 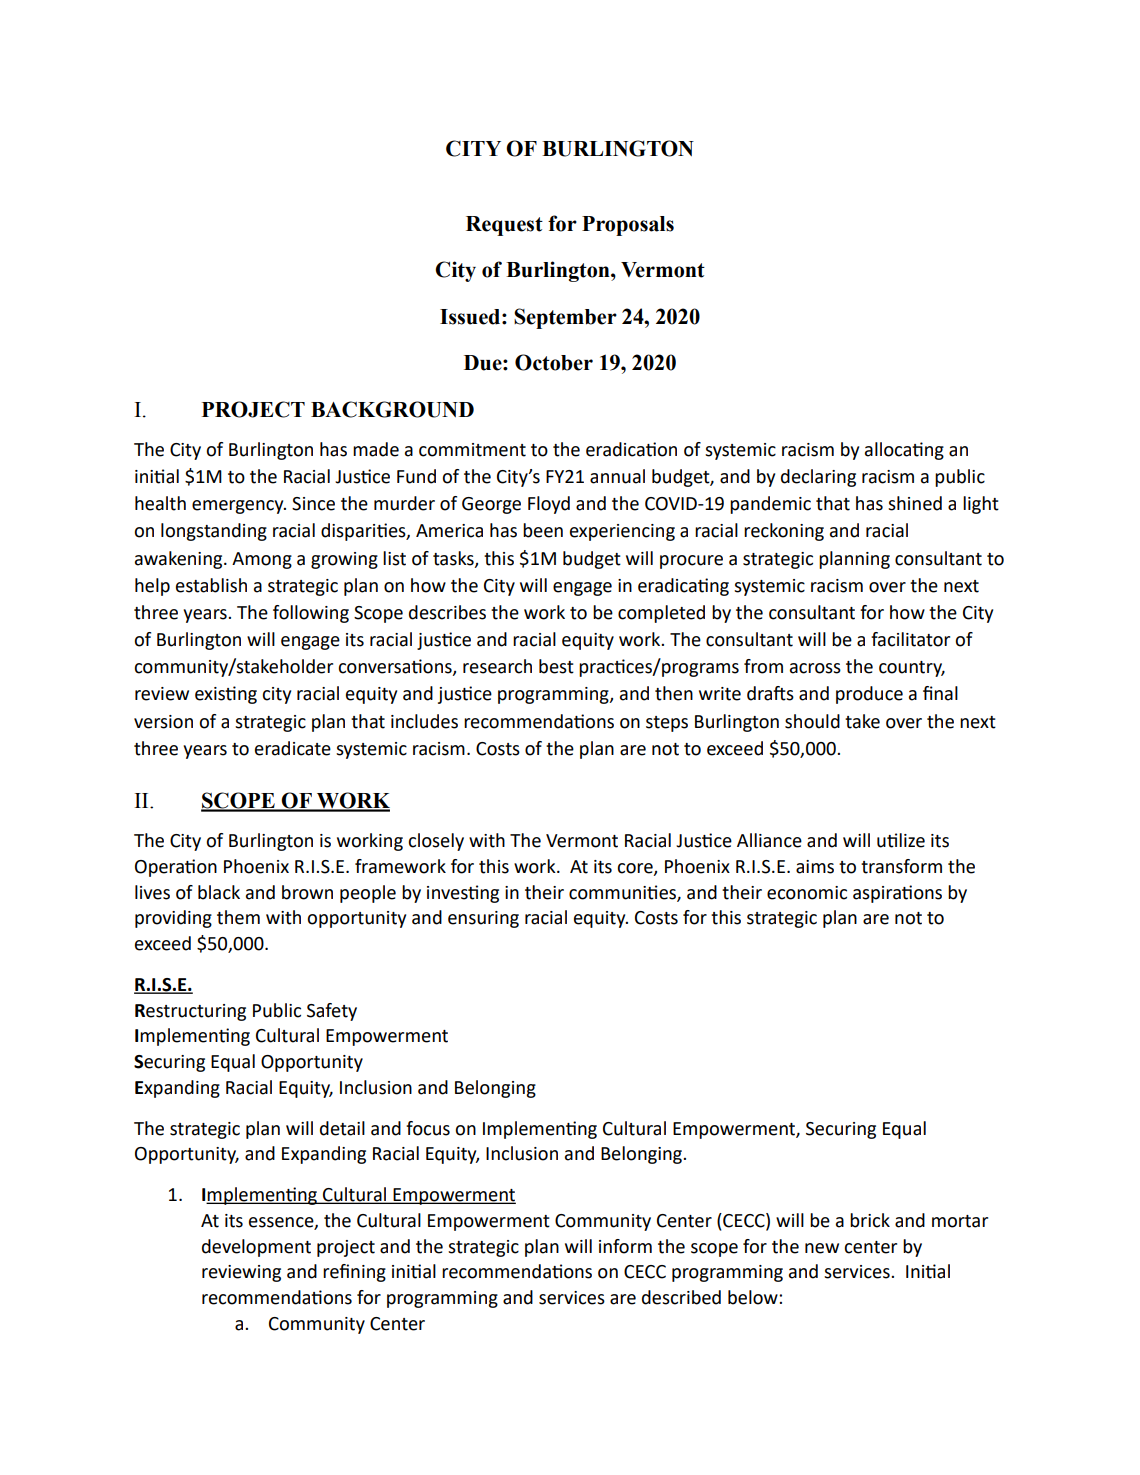 I want to click on should, so click(x=812, y=721).
